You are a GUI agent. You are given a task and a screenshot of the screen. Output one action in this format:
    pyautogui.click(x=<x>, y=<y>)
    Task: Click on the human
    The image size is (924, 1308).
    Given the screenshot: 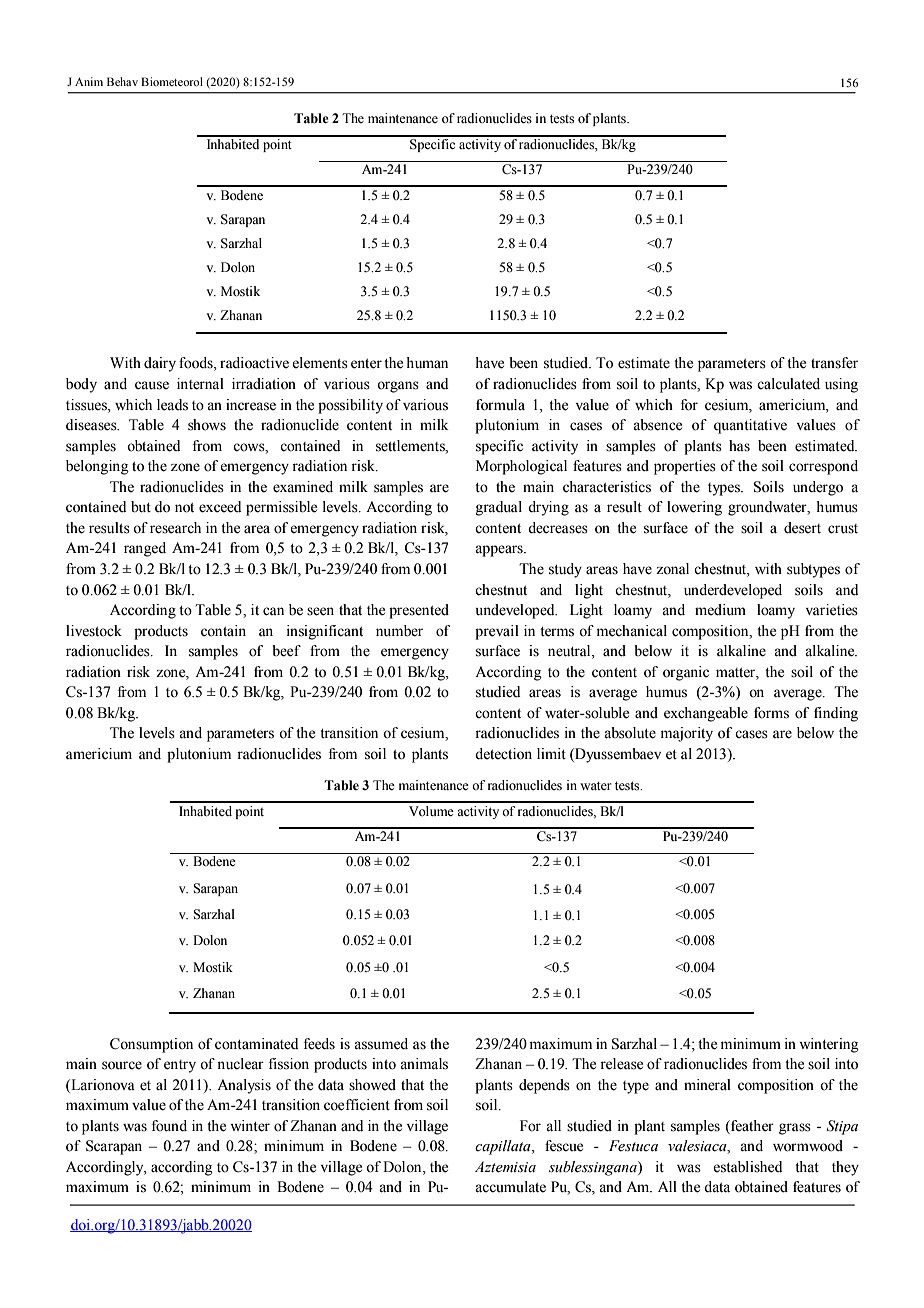 What is the action you would take?
    pyautogui.click(x=427, y=363)
